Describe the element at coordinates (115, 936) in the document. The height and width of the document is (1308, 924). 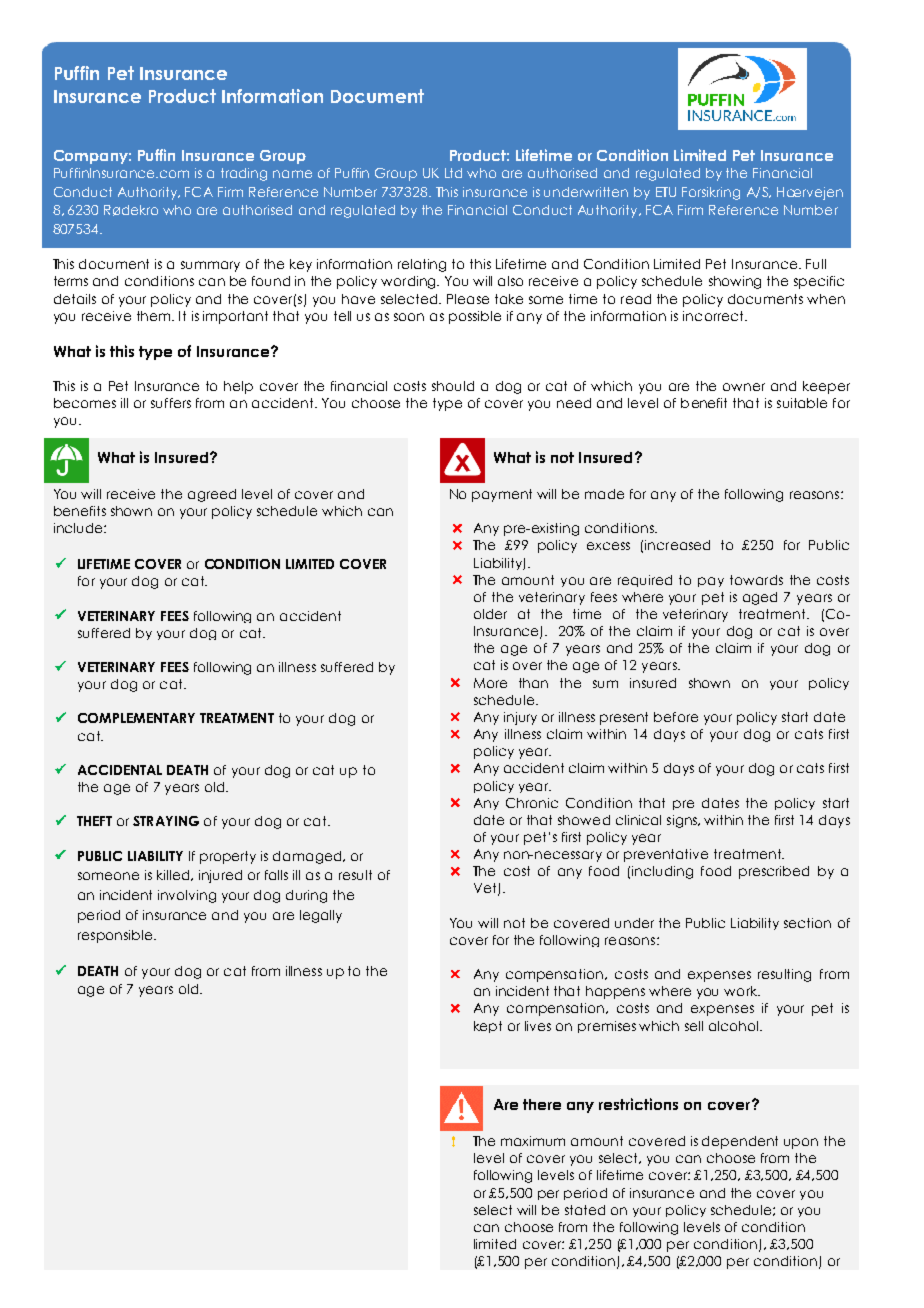
I see `responsible` at that location.
